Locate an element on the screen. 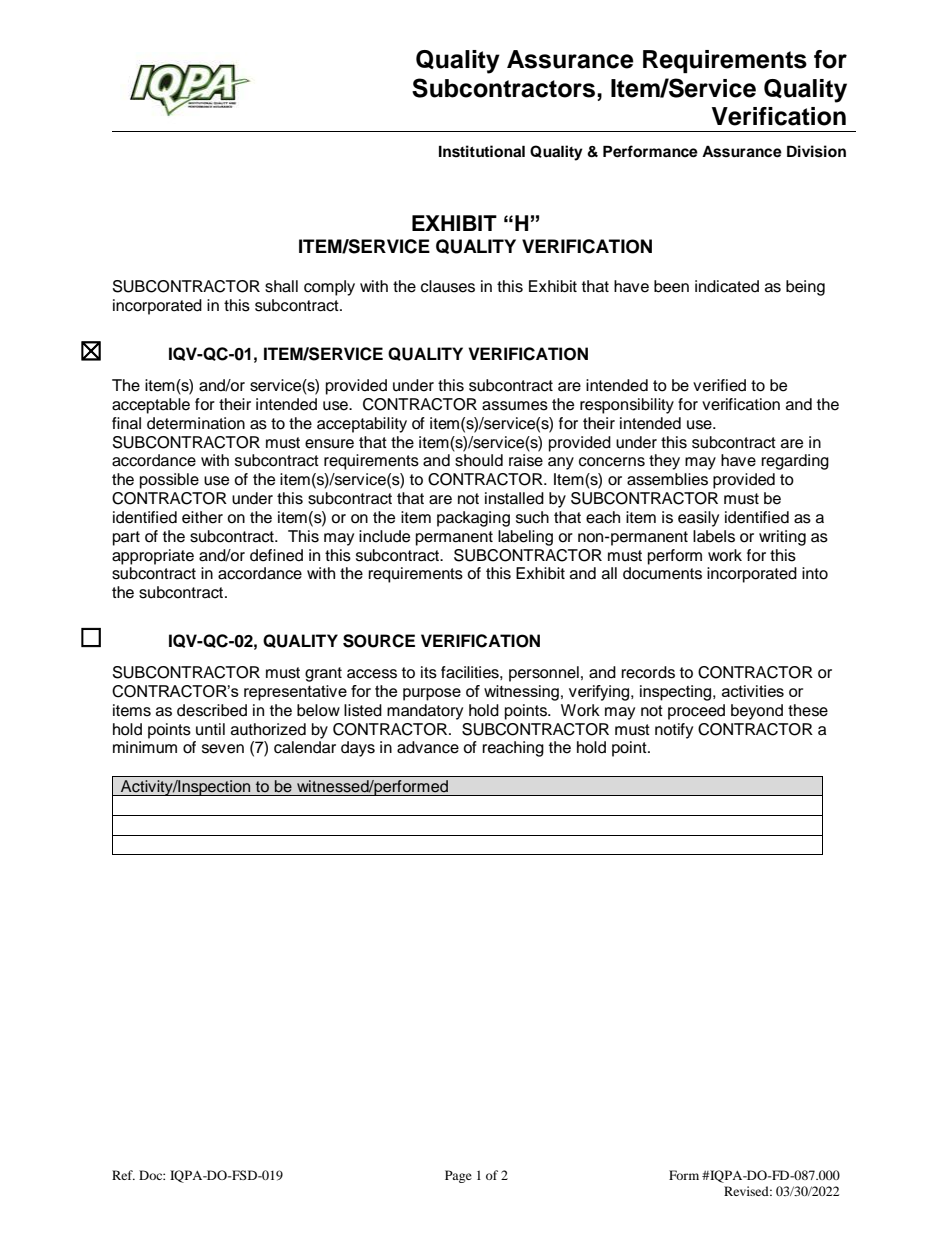  minimum is located at coordinates (145, 747).
